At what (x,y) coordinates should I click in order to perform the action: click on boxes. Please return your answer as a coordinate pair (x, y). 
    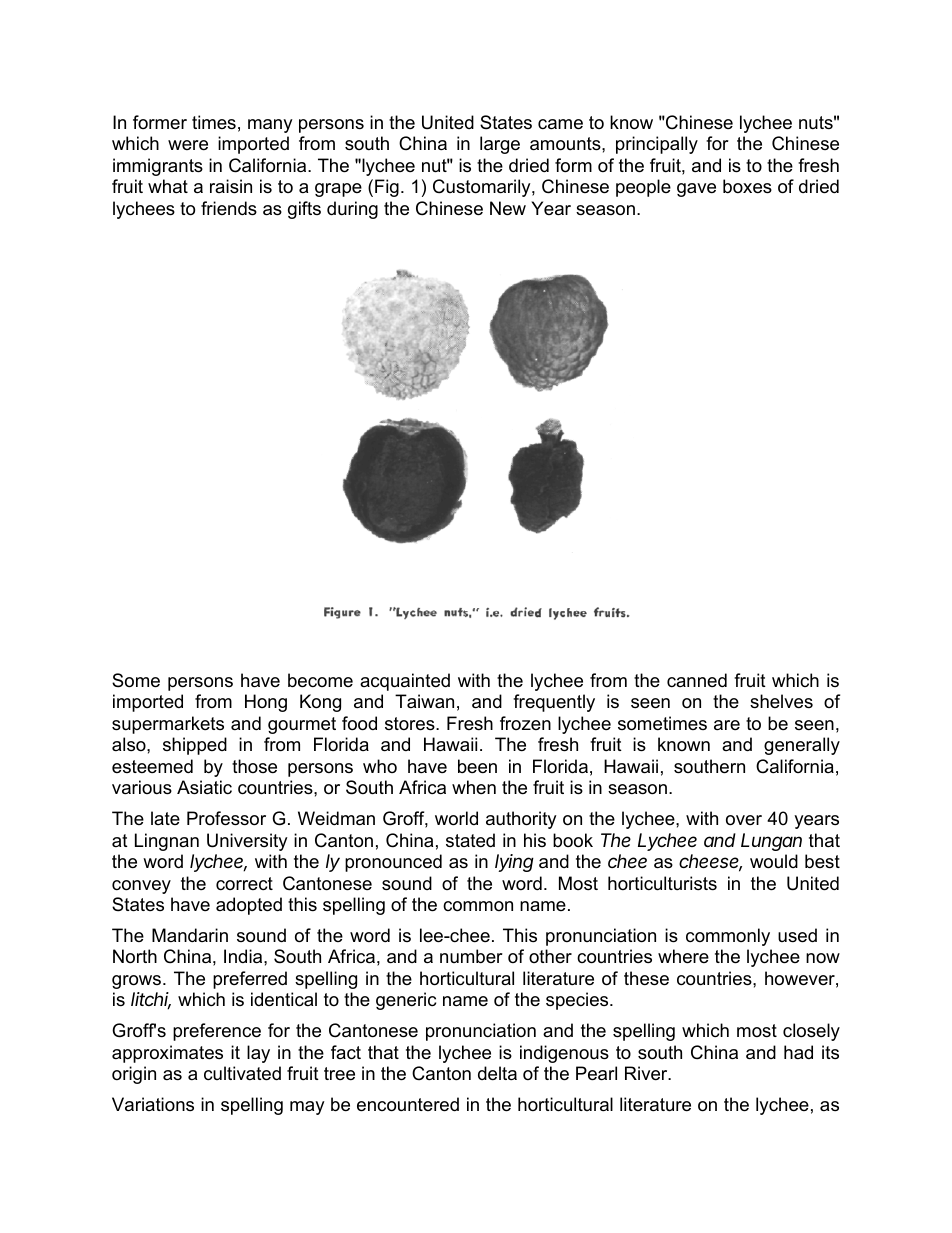
    Looking at the image, I should click on (747, 186).
